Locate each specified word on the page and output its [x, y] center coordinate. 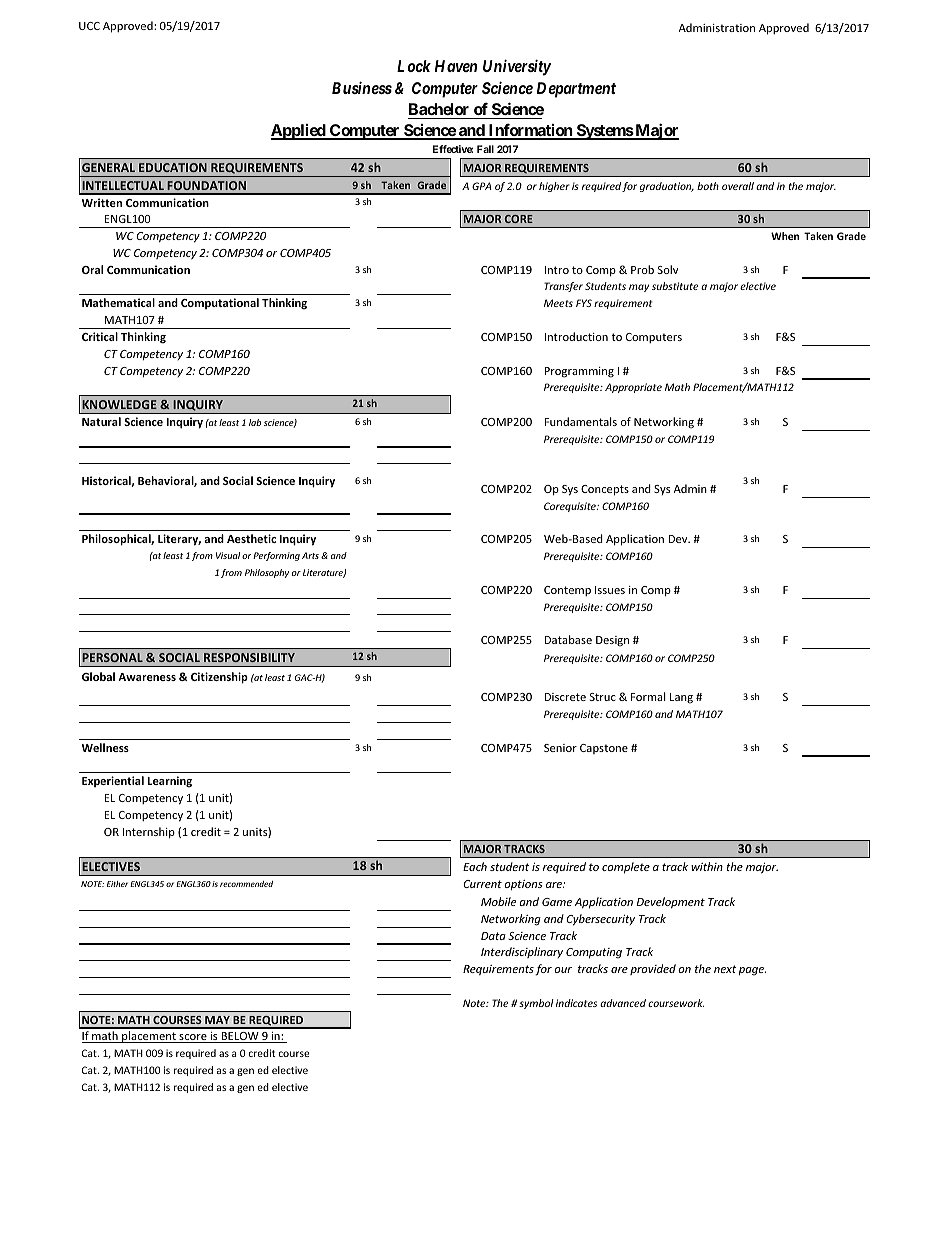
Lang [681, 698]
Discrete [565, 697]
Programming [579, 372]
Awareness [147, 677]
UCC [89, 26]
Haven [456, 66]
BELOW [240, 1037]
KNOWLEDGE [119, 404]
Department [576, 90]
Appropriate [633, 388]
